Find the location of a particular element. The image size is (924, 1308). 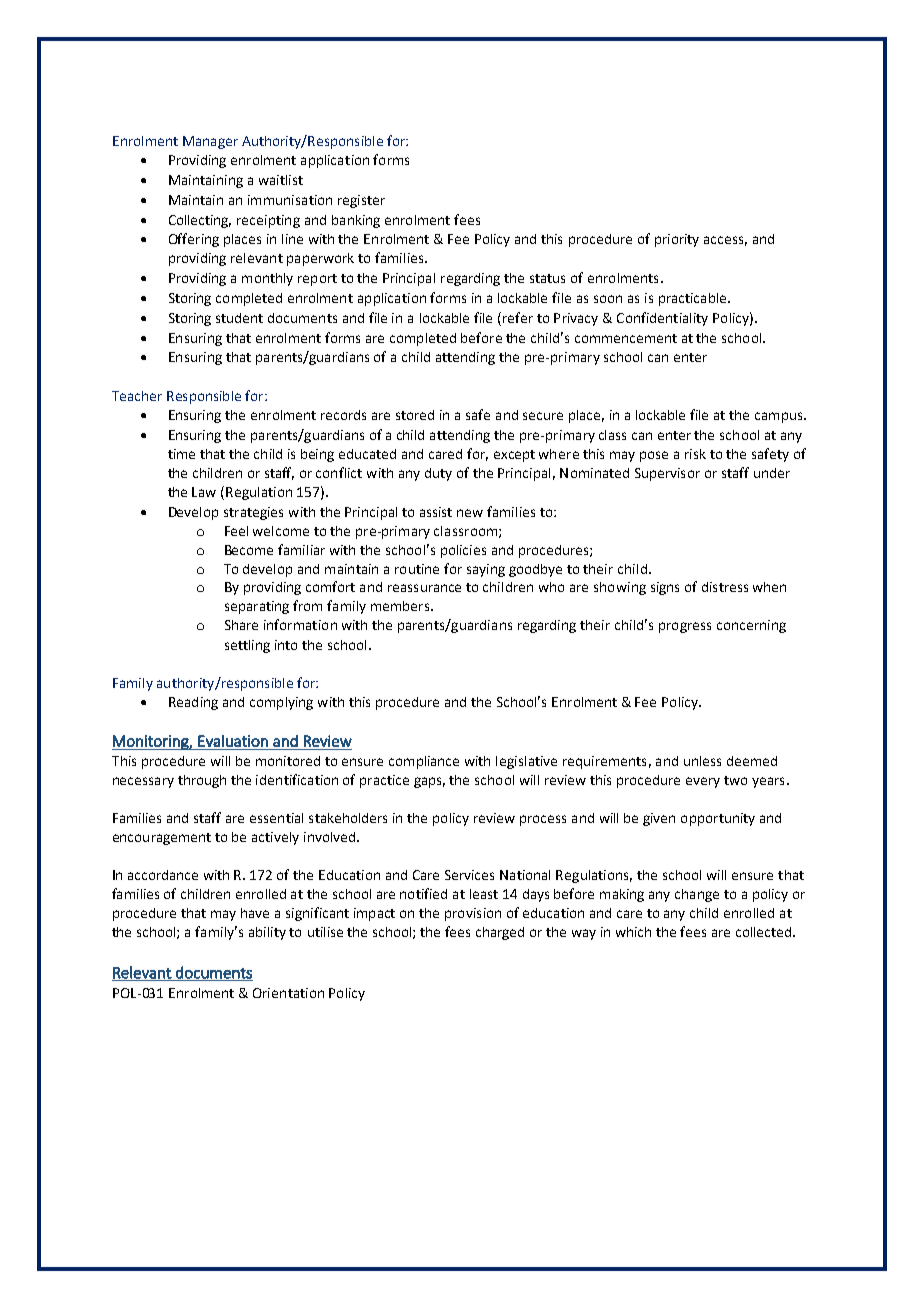

priority is located at coordinates (677, 240).
